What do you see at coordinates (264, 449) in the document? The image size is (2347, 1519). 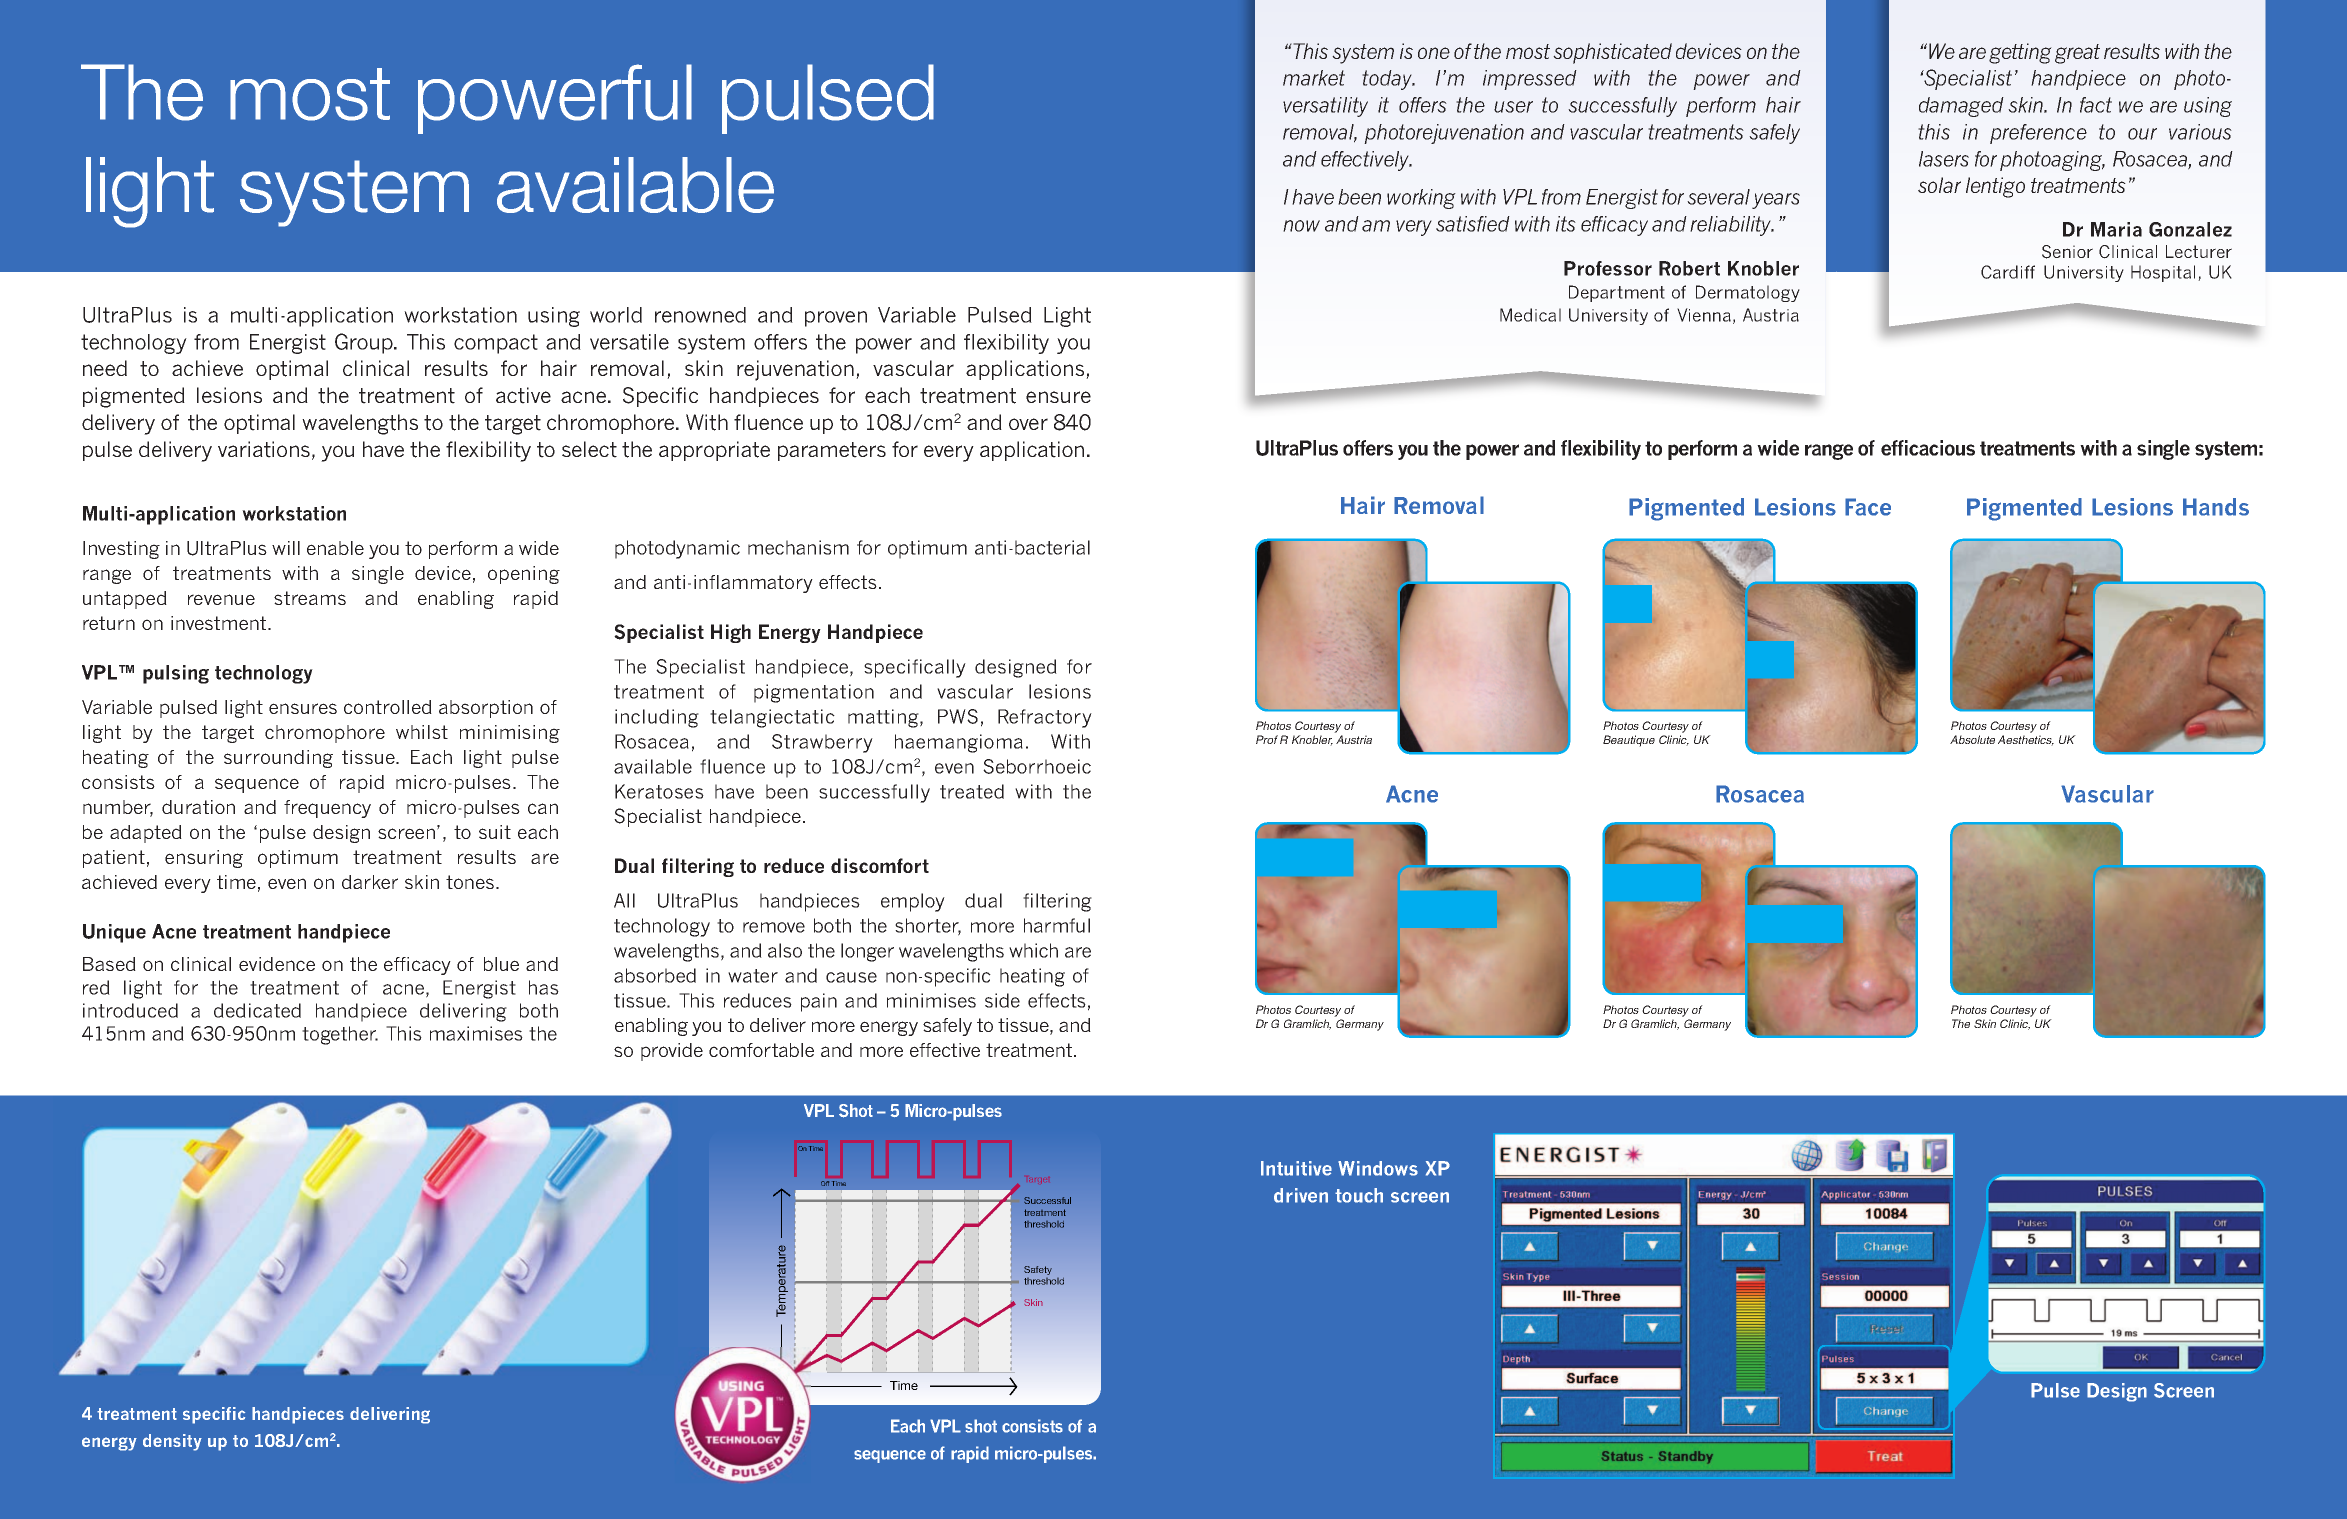 I see `variations` at bounding box center [264, 449].
